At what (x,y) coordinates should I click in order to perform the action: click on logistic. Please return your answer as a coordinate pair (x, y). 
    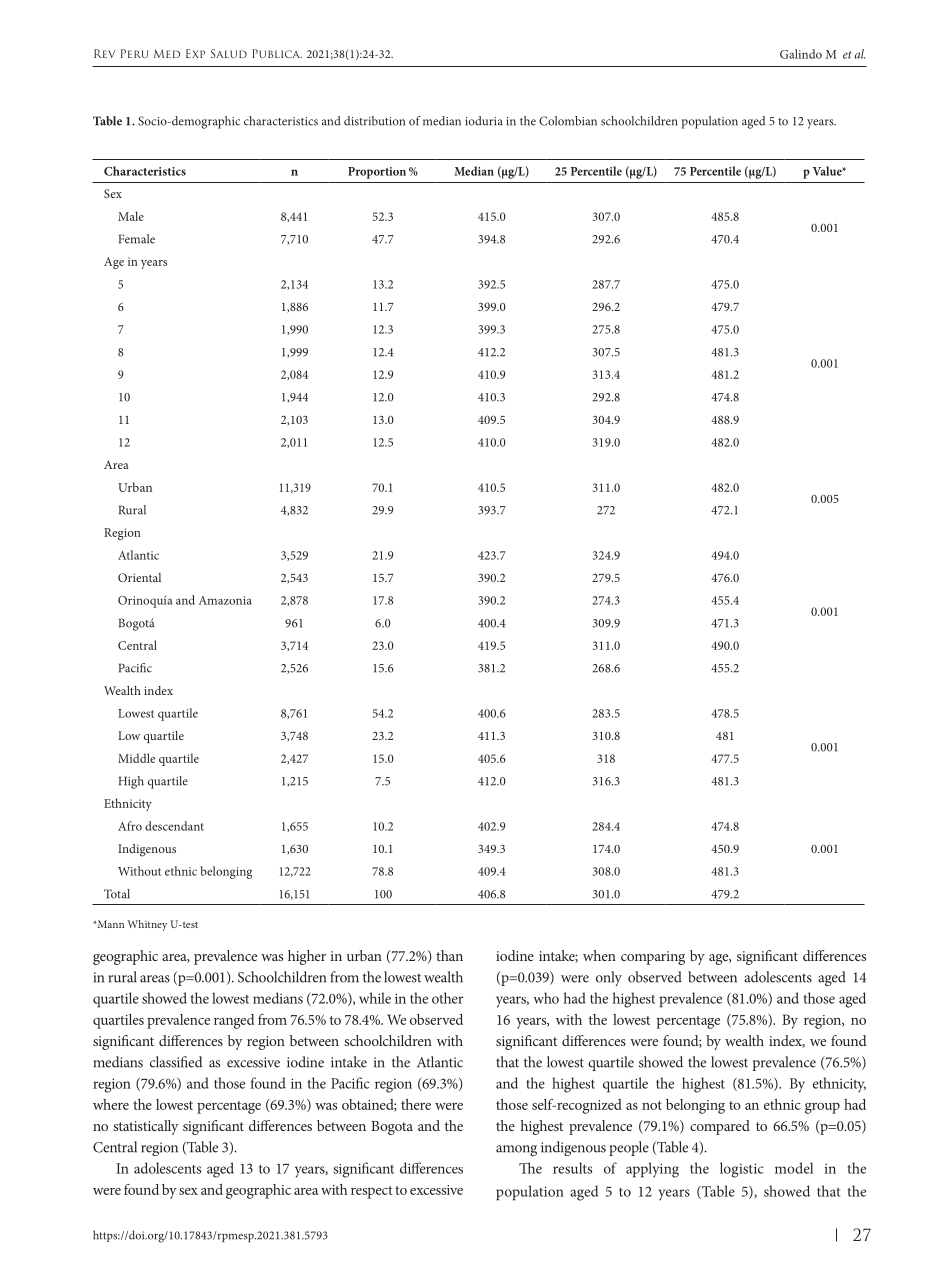
    Looking at the image, I should click on (742, 1170).
